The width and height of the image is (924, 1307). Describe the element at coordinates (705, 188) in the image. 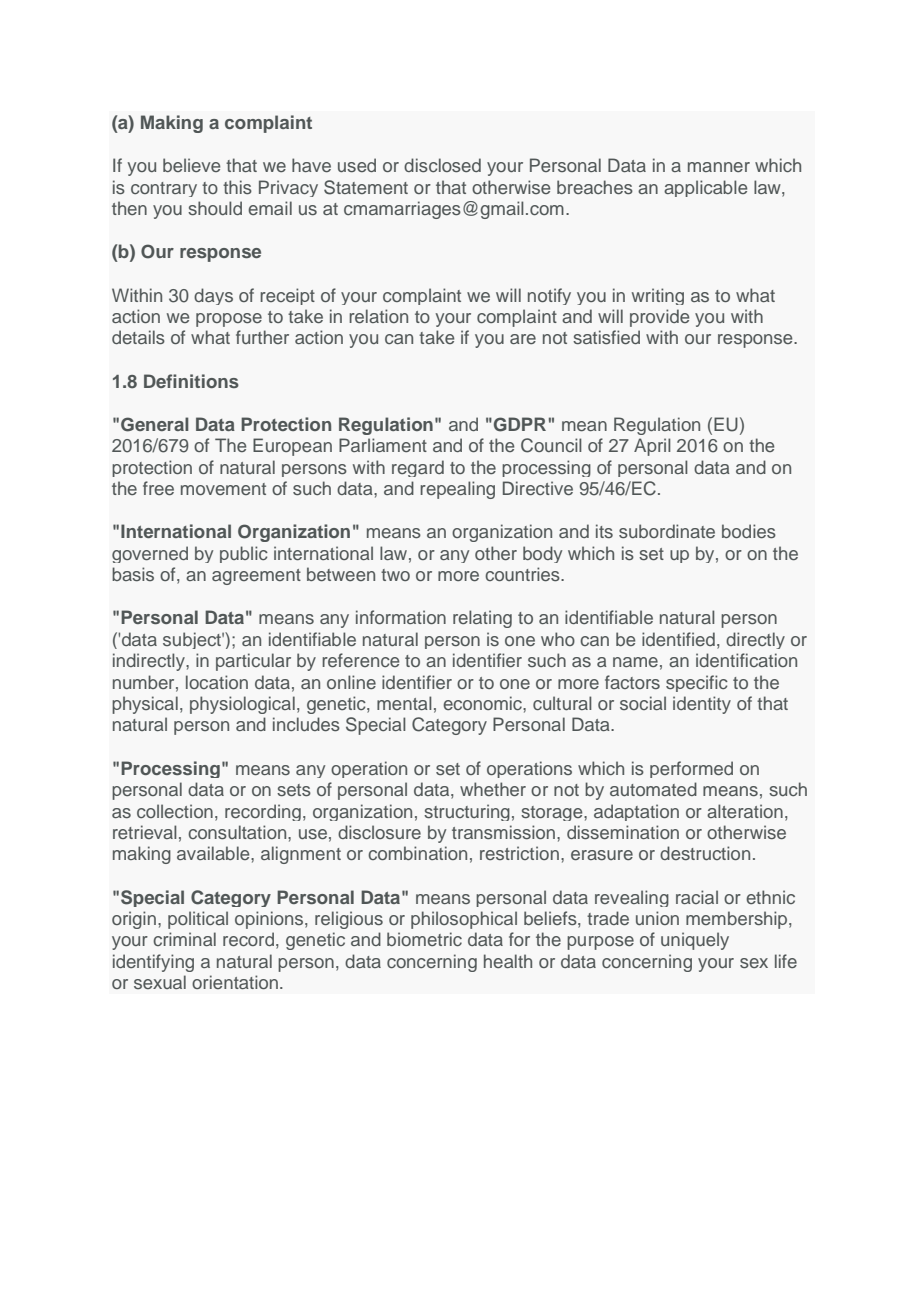

I see `applicable` at that location.
